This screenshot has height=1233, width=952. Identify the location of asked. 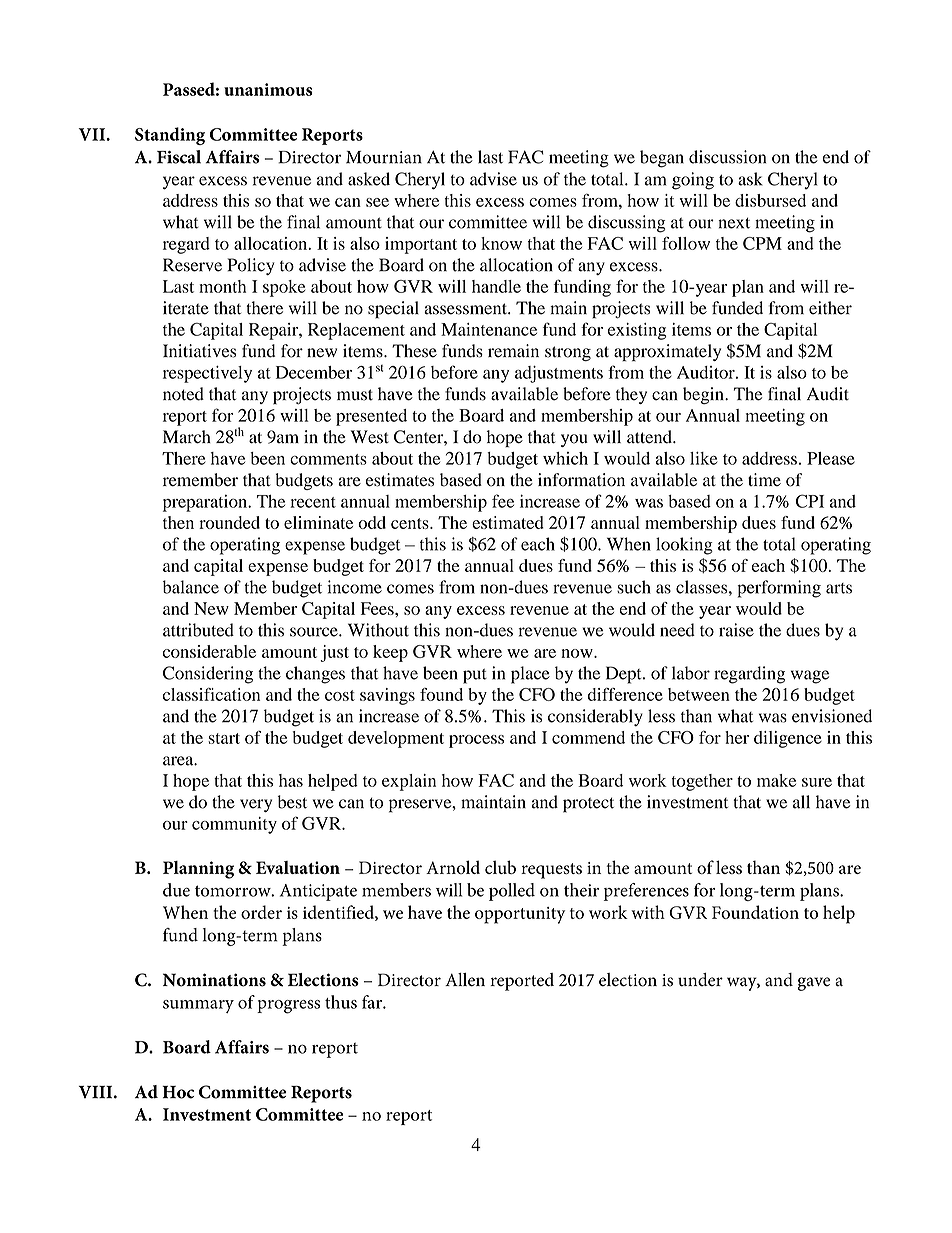
(369, 179).
